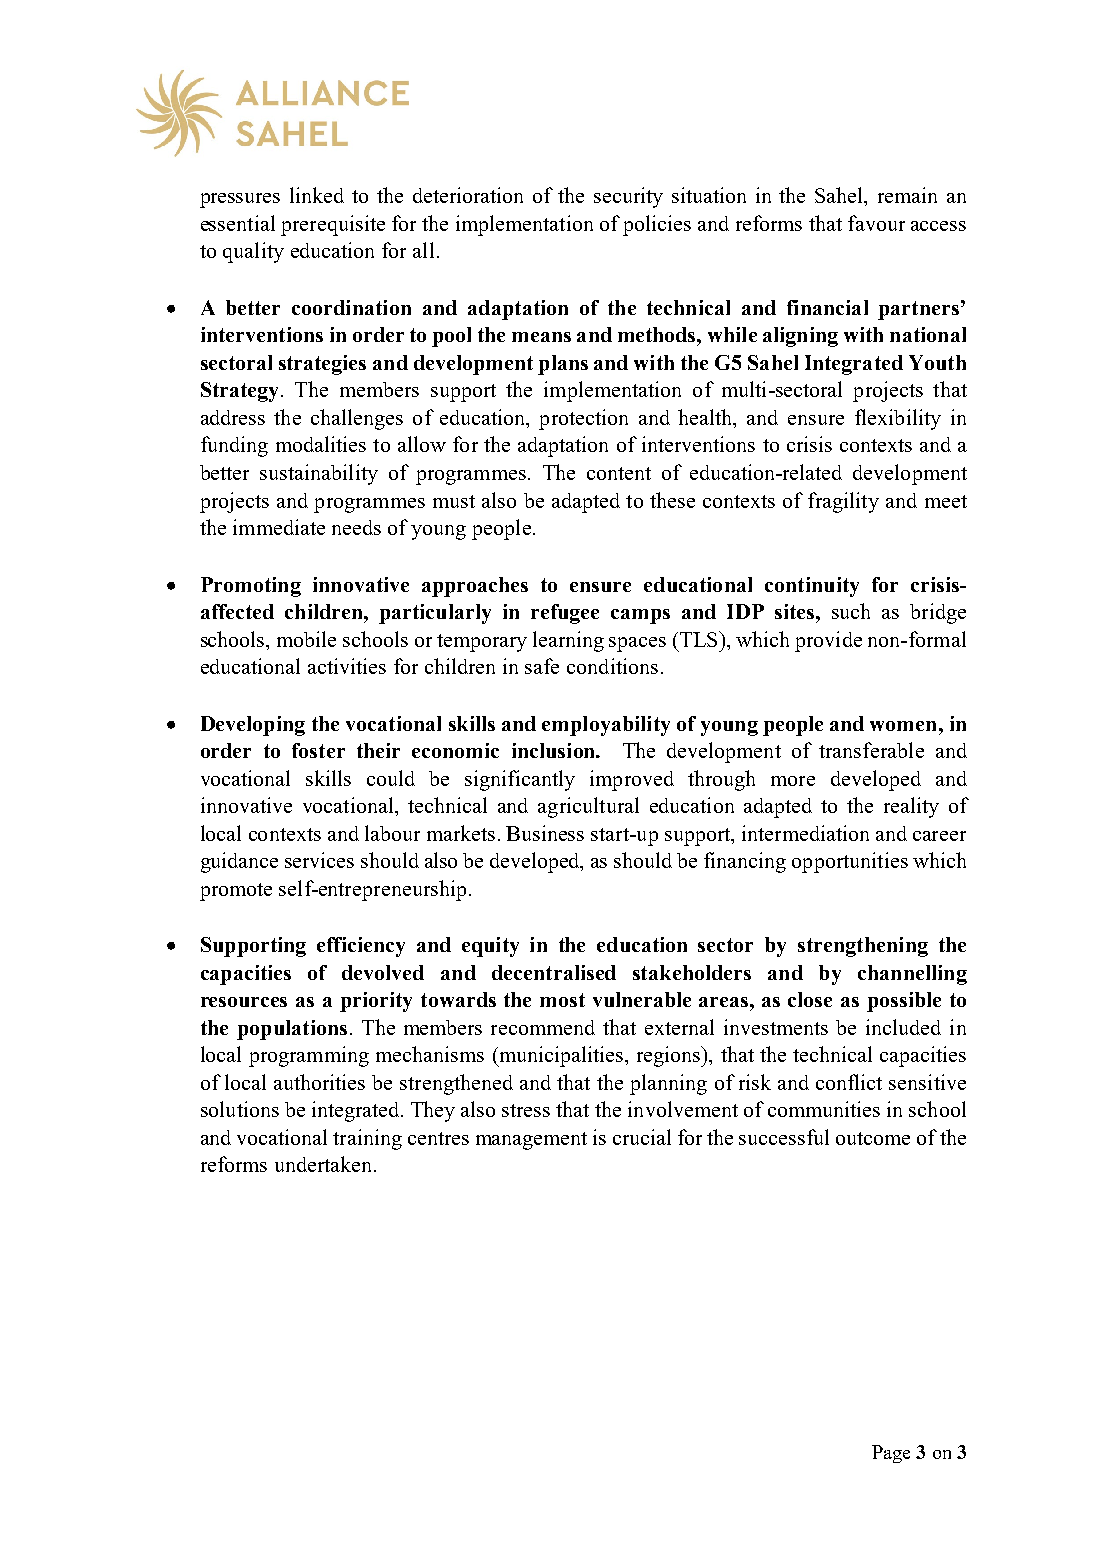  I want to click on favour, so click(876, 223).
